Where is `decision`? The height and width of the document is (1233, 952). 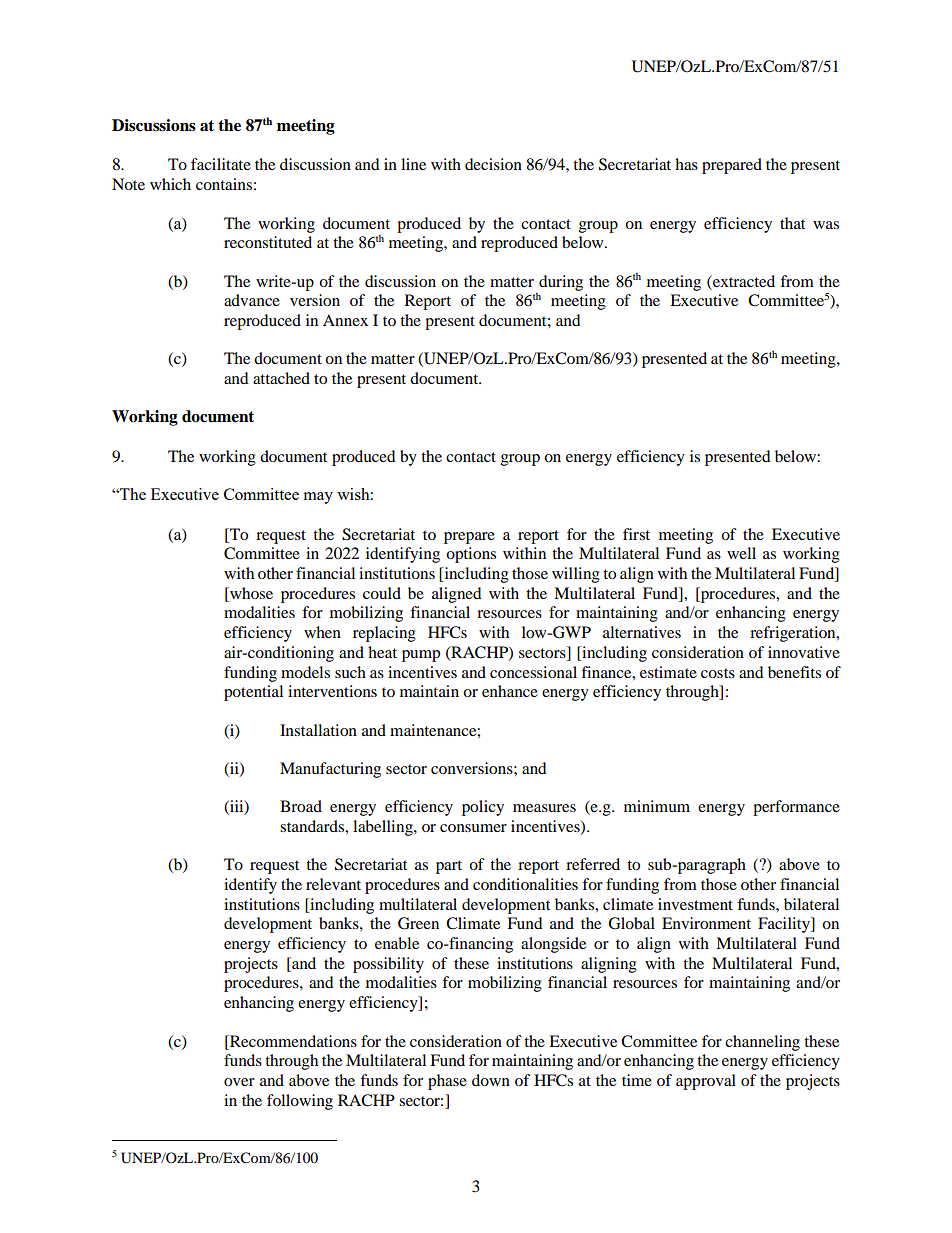 decision is located at coordinates (493, 164).
